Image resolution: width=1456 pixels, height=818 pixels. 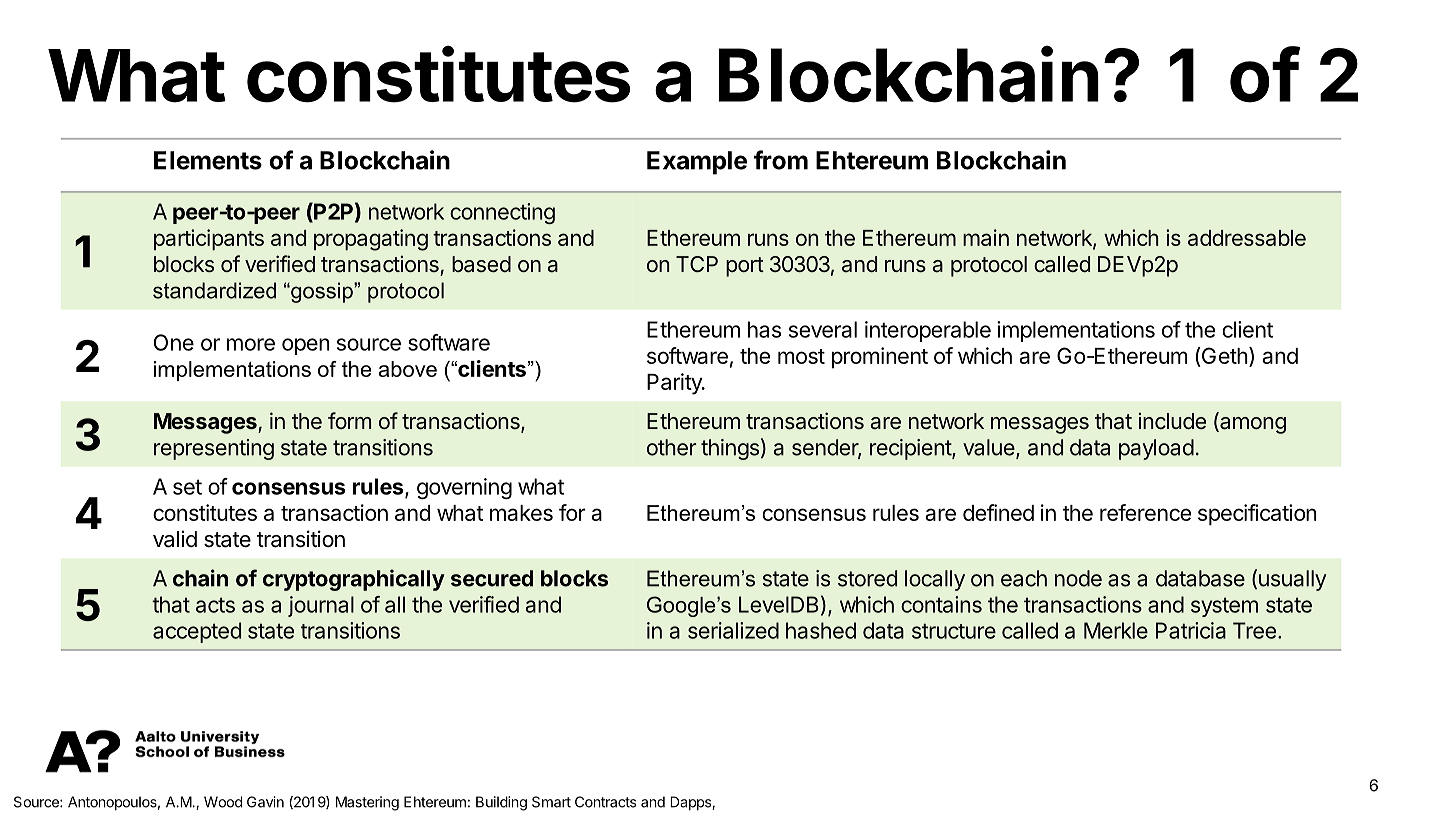 What do you see at coordinates (1191, 630) in the screenshot?
I see `Patricia` at bounding box center [1191, 630].
